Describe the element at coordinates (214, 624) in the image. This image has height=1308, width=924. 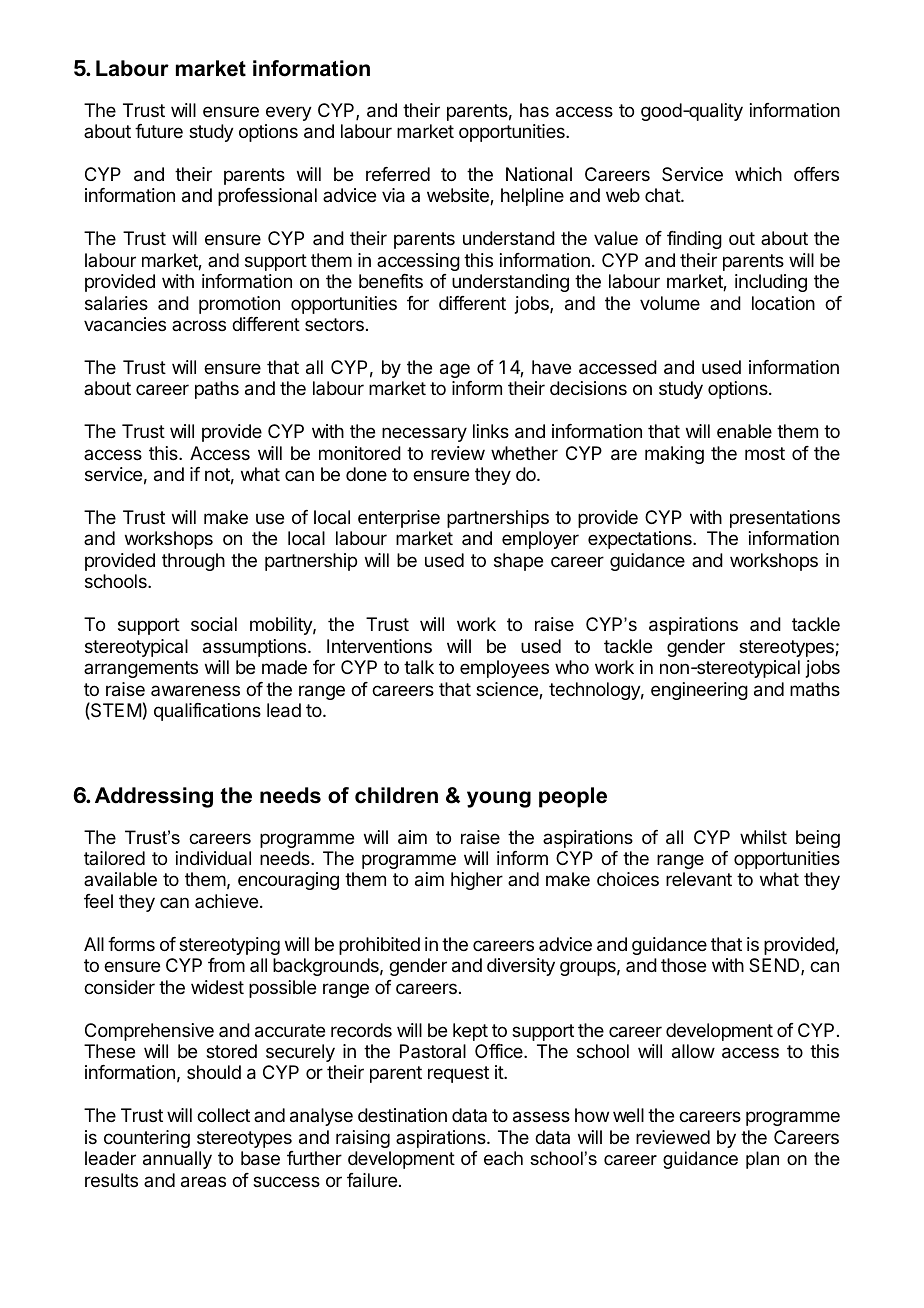
I see `social` at that location.
